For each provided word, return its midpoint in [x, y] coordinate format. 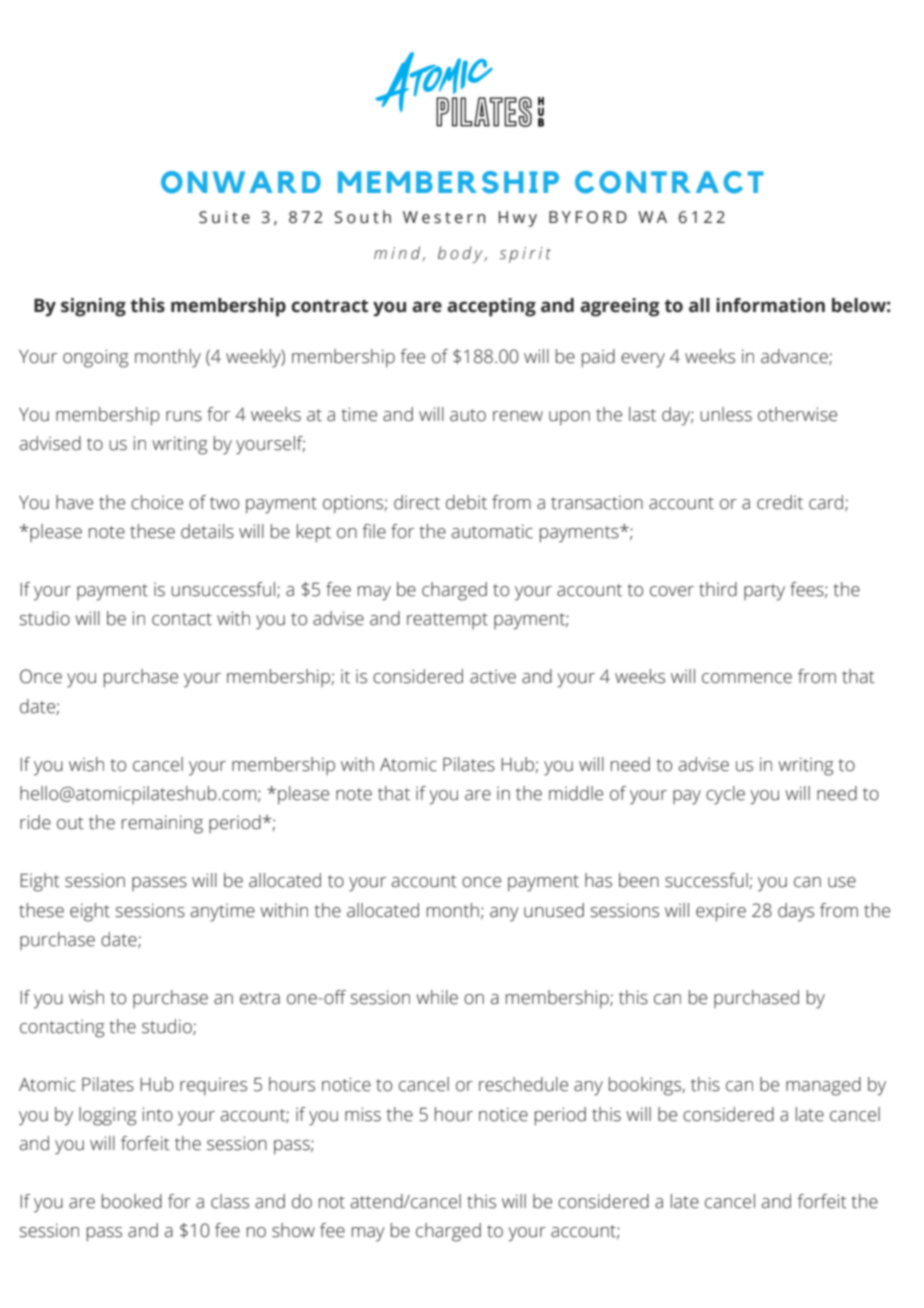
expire [721, 912]
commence [747, 678]
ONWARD [241, 182]
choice [157, 502]
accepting [491, 307]
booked [132, 1201]
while [437, 997]
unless [726, 414]
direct [417, 502]
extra [260, 998]
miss [363, 1114]
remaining [162, 824]
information [770, 305]
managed [823, 1086]
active [493, 676]
